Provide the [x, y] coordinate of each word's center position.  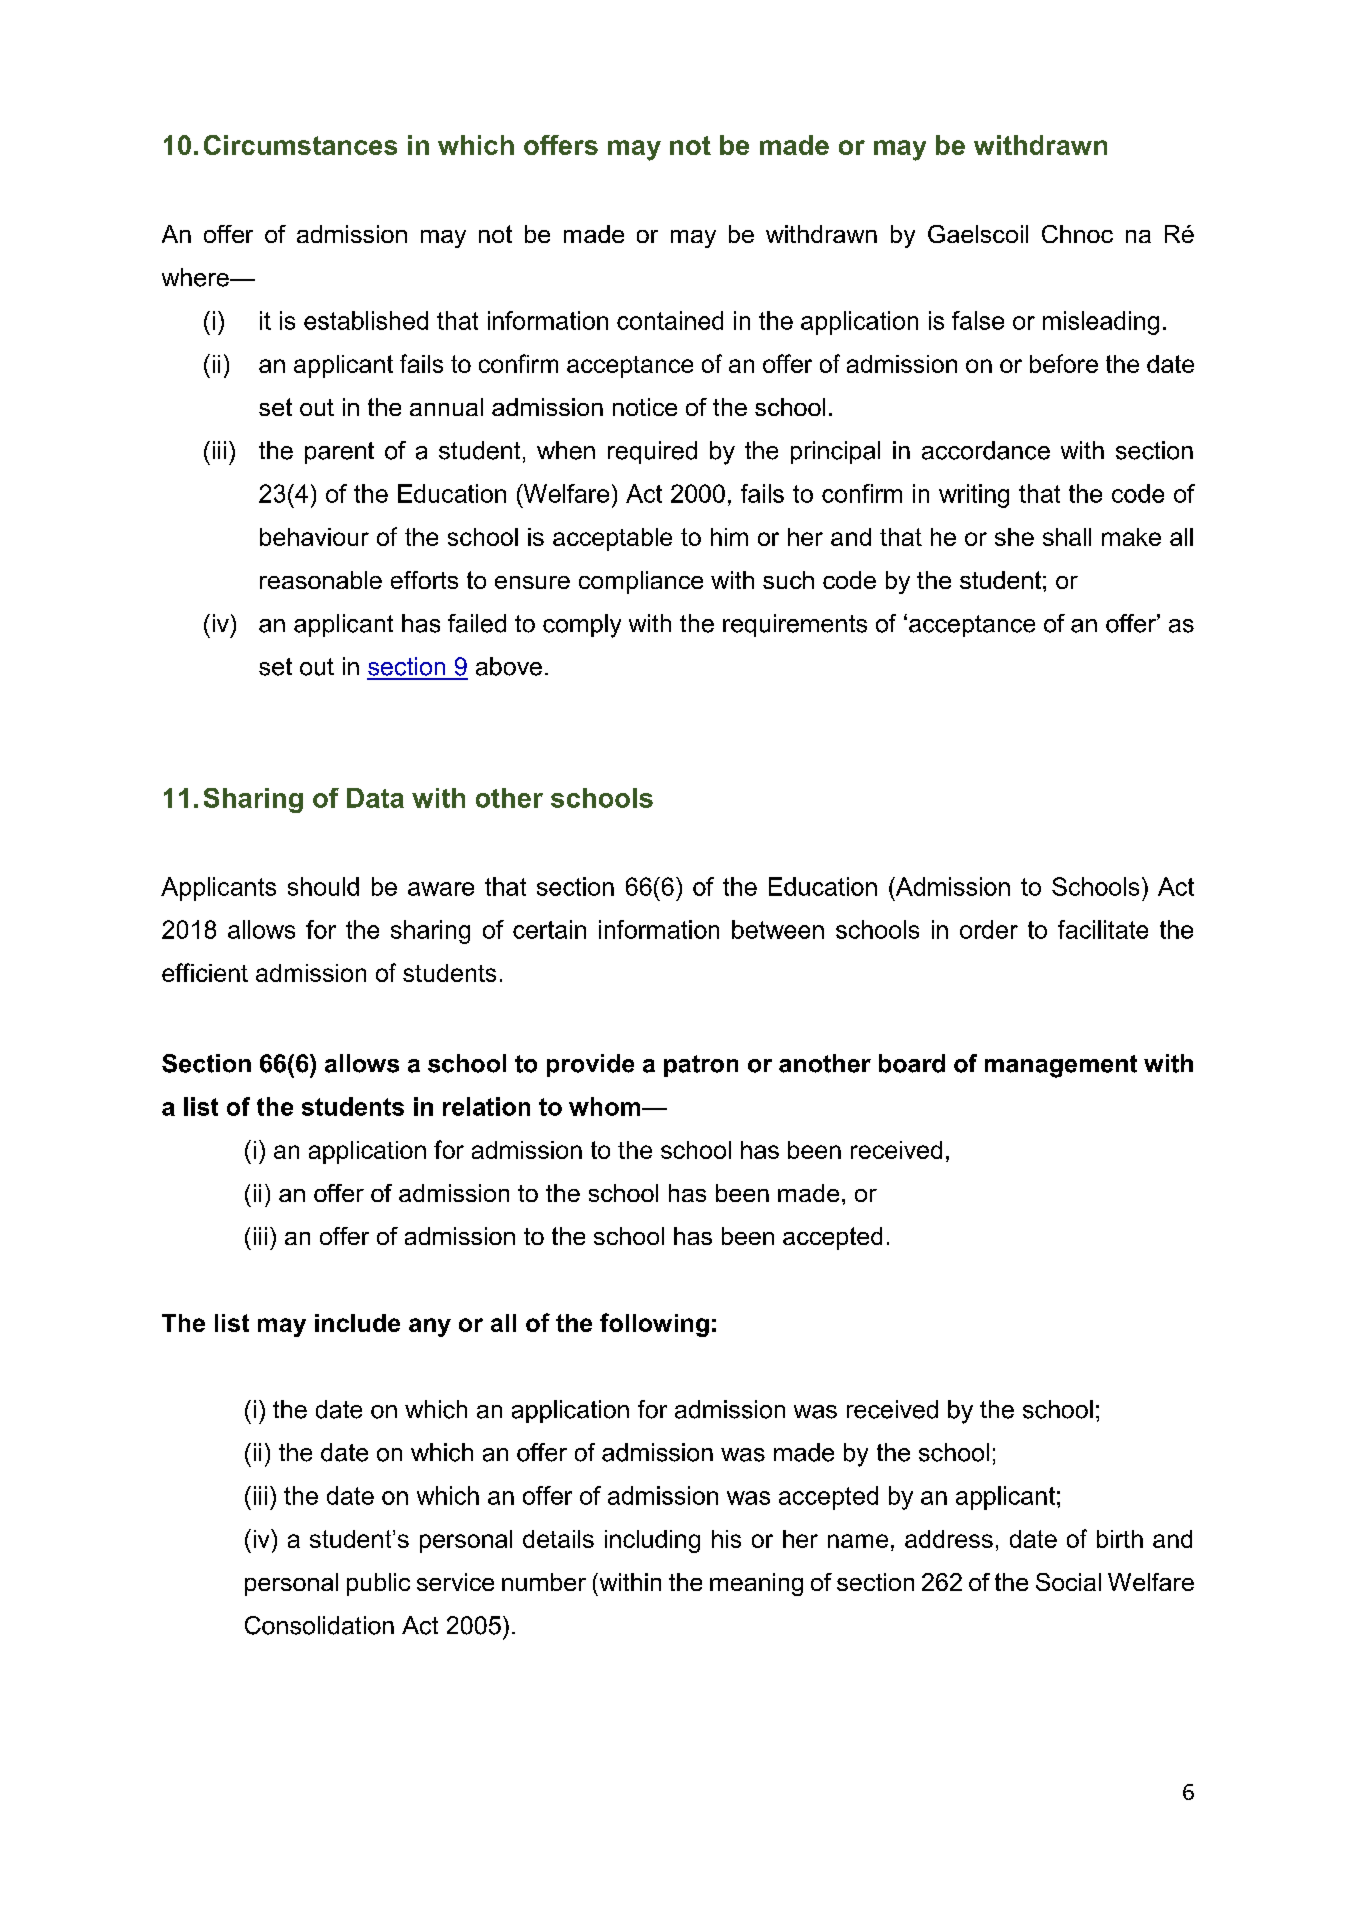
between [778, 929]
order [989, 929]
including [652, 1541]
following [654, 1325]
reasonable [321, 580]
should [323, 886]
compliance [641, 582]
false [978, 320]
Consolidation [319, 1625]
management [1061, 1066]
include [357, 1323]
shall [1067, 537]
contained [670, 320]
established [366, 320]
